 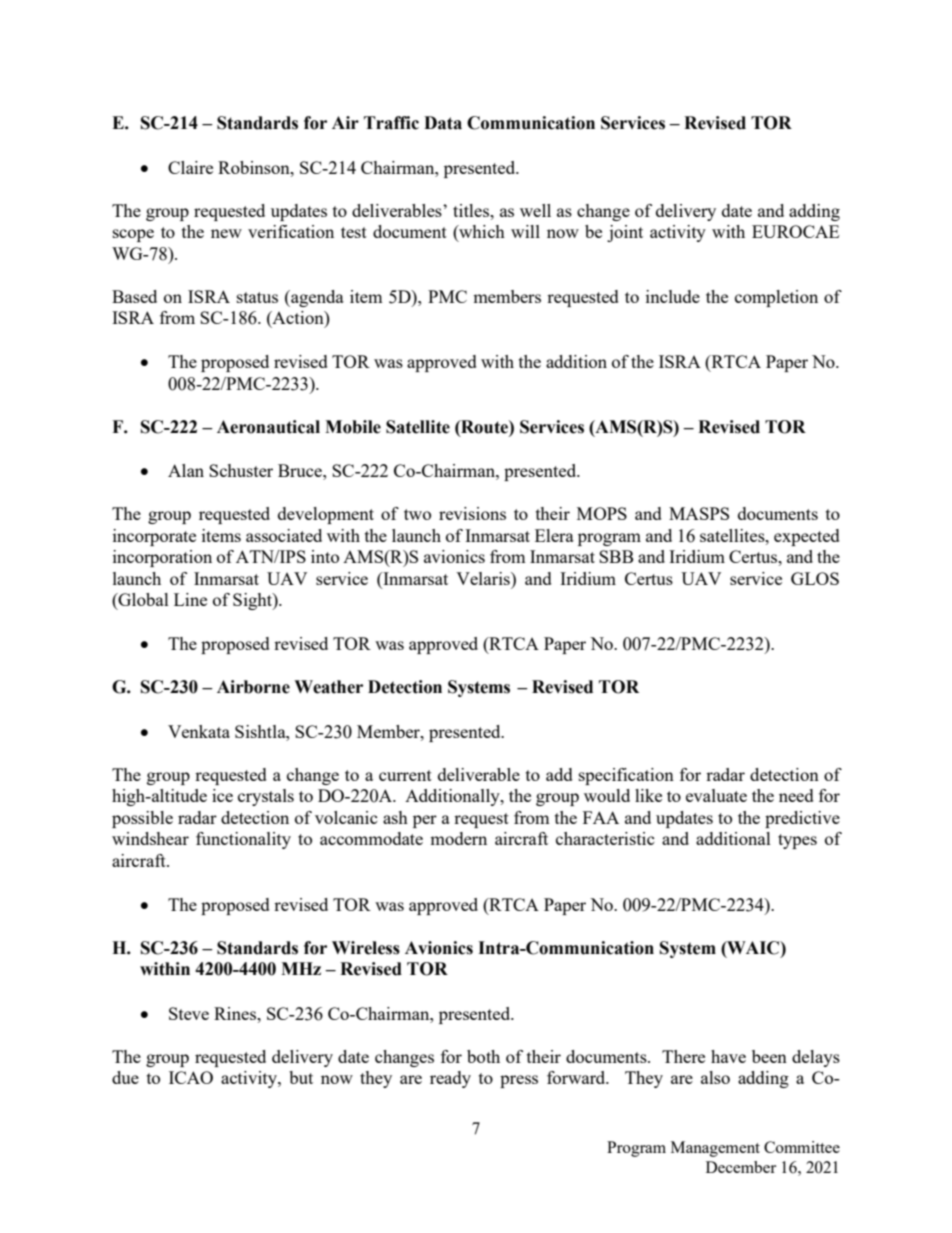 I want to click on joint, so click(x=625, y=233).
